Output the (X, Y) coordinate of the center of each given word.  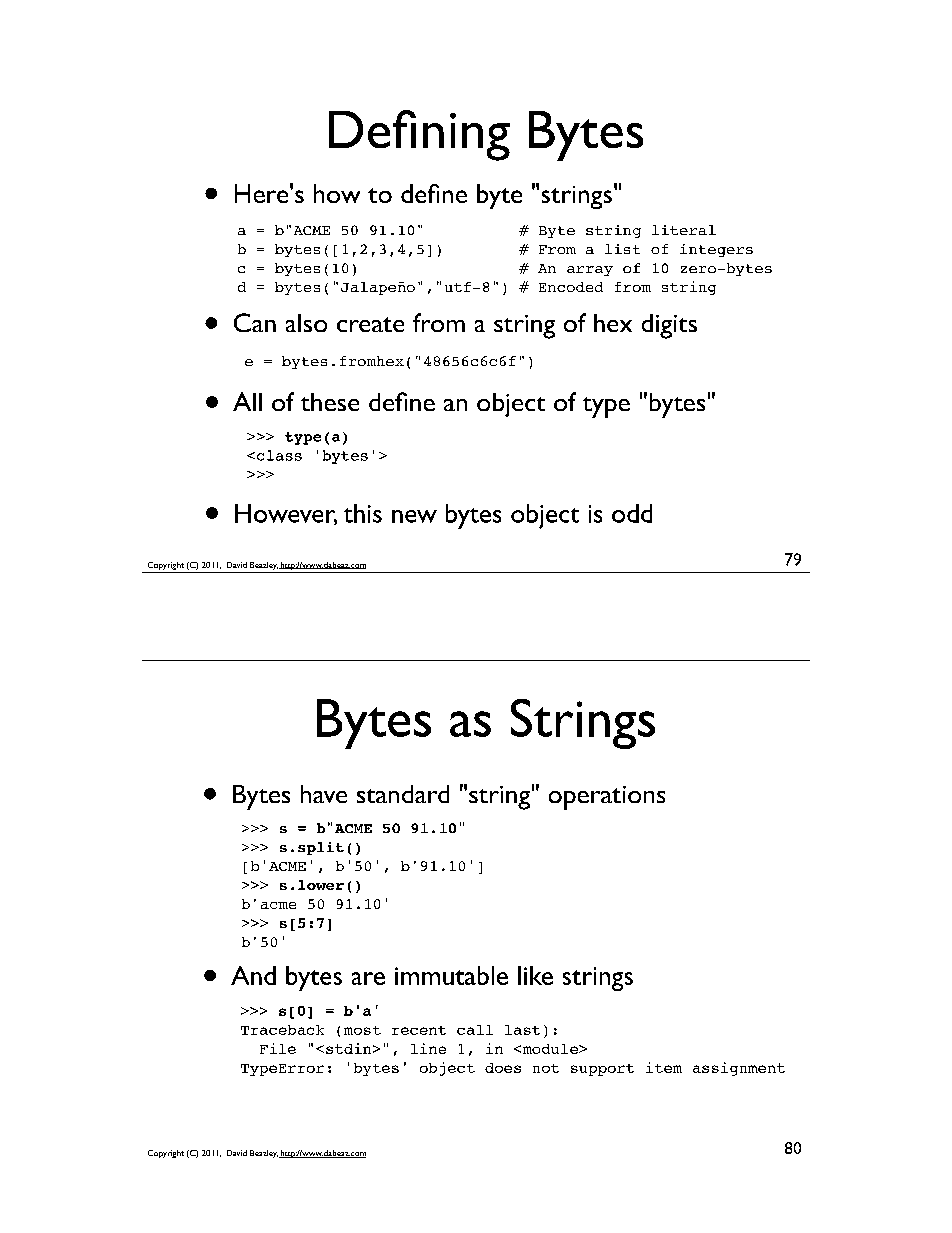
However (286, 514)
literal (684, 230)
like (535, 975)
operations (607, 798)
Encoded (571, 287)
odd (632, 513)
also (306, 323)
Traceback (282, 1030)
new (414, 516)
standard (403, 794)
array (590, 271)
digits (669, 326)
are (368, 978)
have (324, 794)
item (664, 1067)
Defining (419, 135)
